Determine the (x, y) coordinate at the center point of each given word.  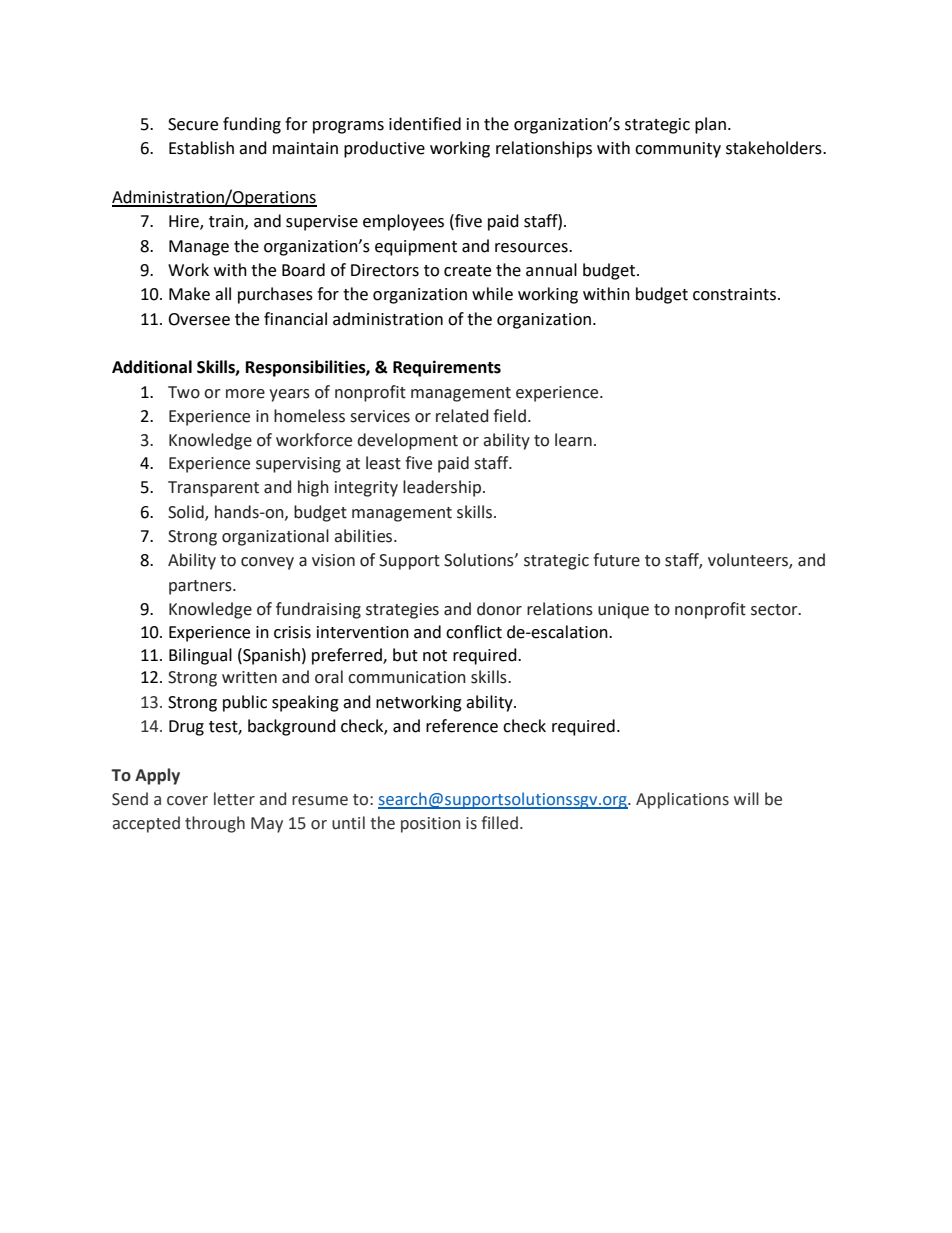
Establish (201, 148)
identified (425, 124)
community (678, 150)
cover (187, 801)
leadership (443, 488)
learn (573, 440)
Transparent (213, 489)
